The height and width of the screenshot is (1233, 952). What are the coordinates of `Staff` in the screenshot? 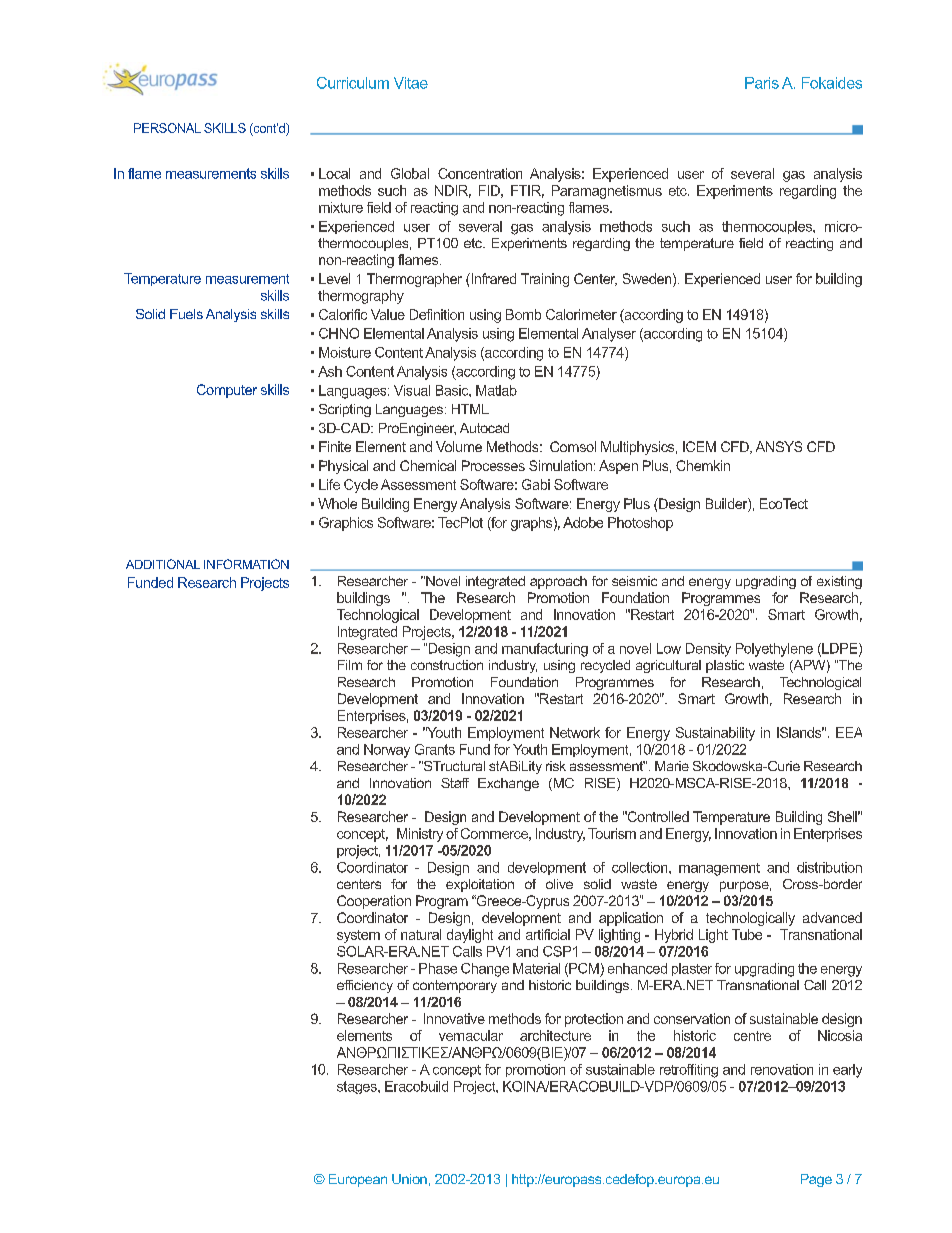 It's located at (455, 783).
